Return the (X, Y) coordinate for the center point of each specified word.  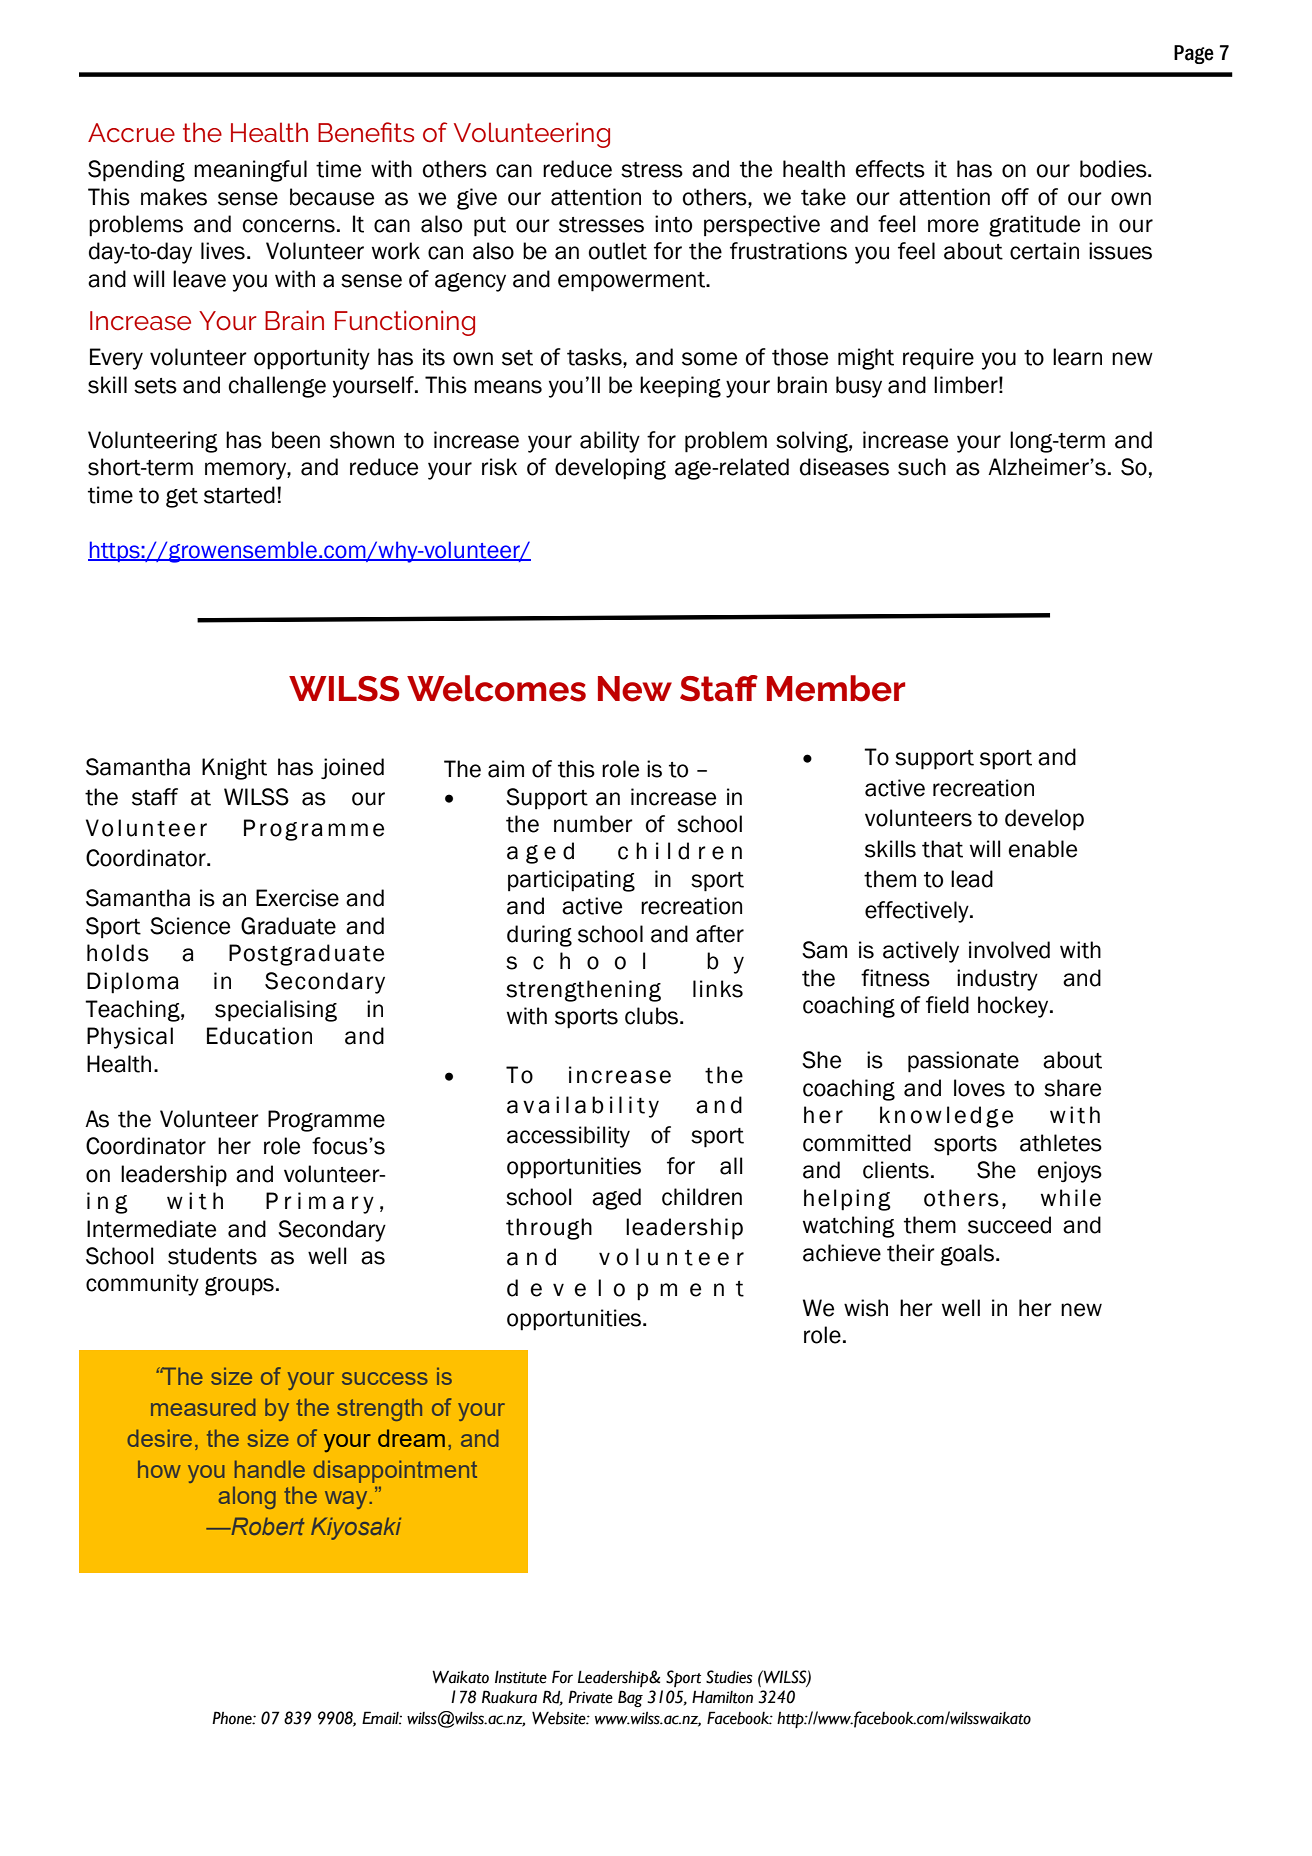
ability (610, 442)
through (549, 1229)
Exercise (297, 898)
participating (571, 881)
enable (1043, 849)
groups (239, 1286)
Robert (266, 1526)
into (673, 224)
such (922, 467)
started (239, 495)
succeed (1009, 1225)
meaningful (250, 171)
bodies (1114, 169)
